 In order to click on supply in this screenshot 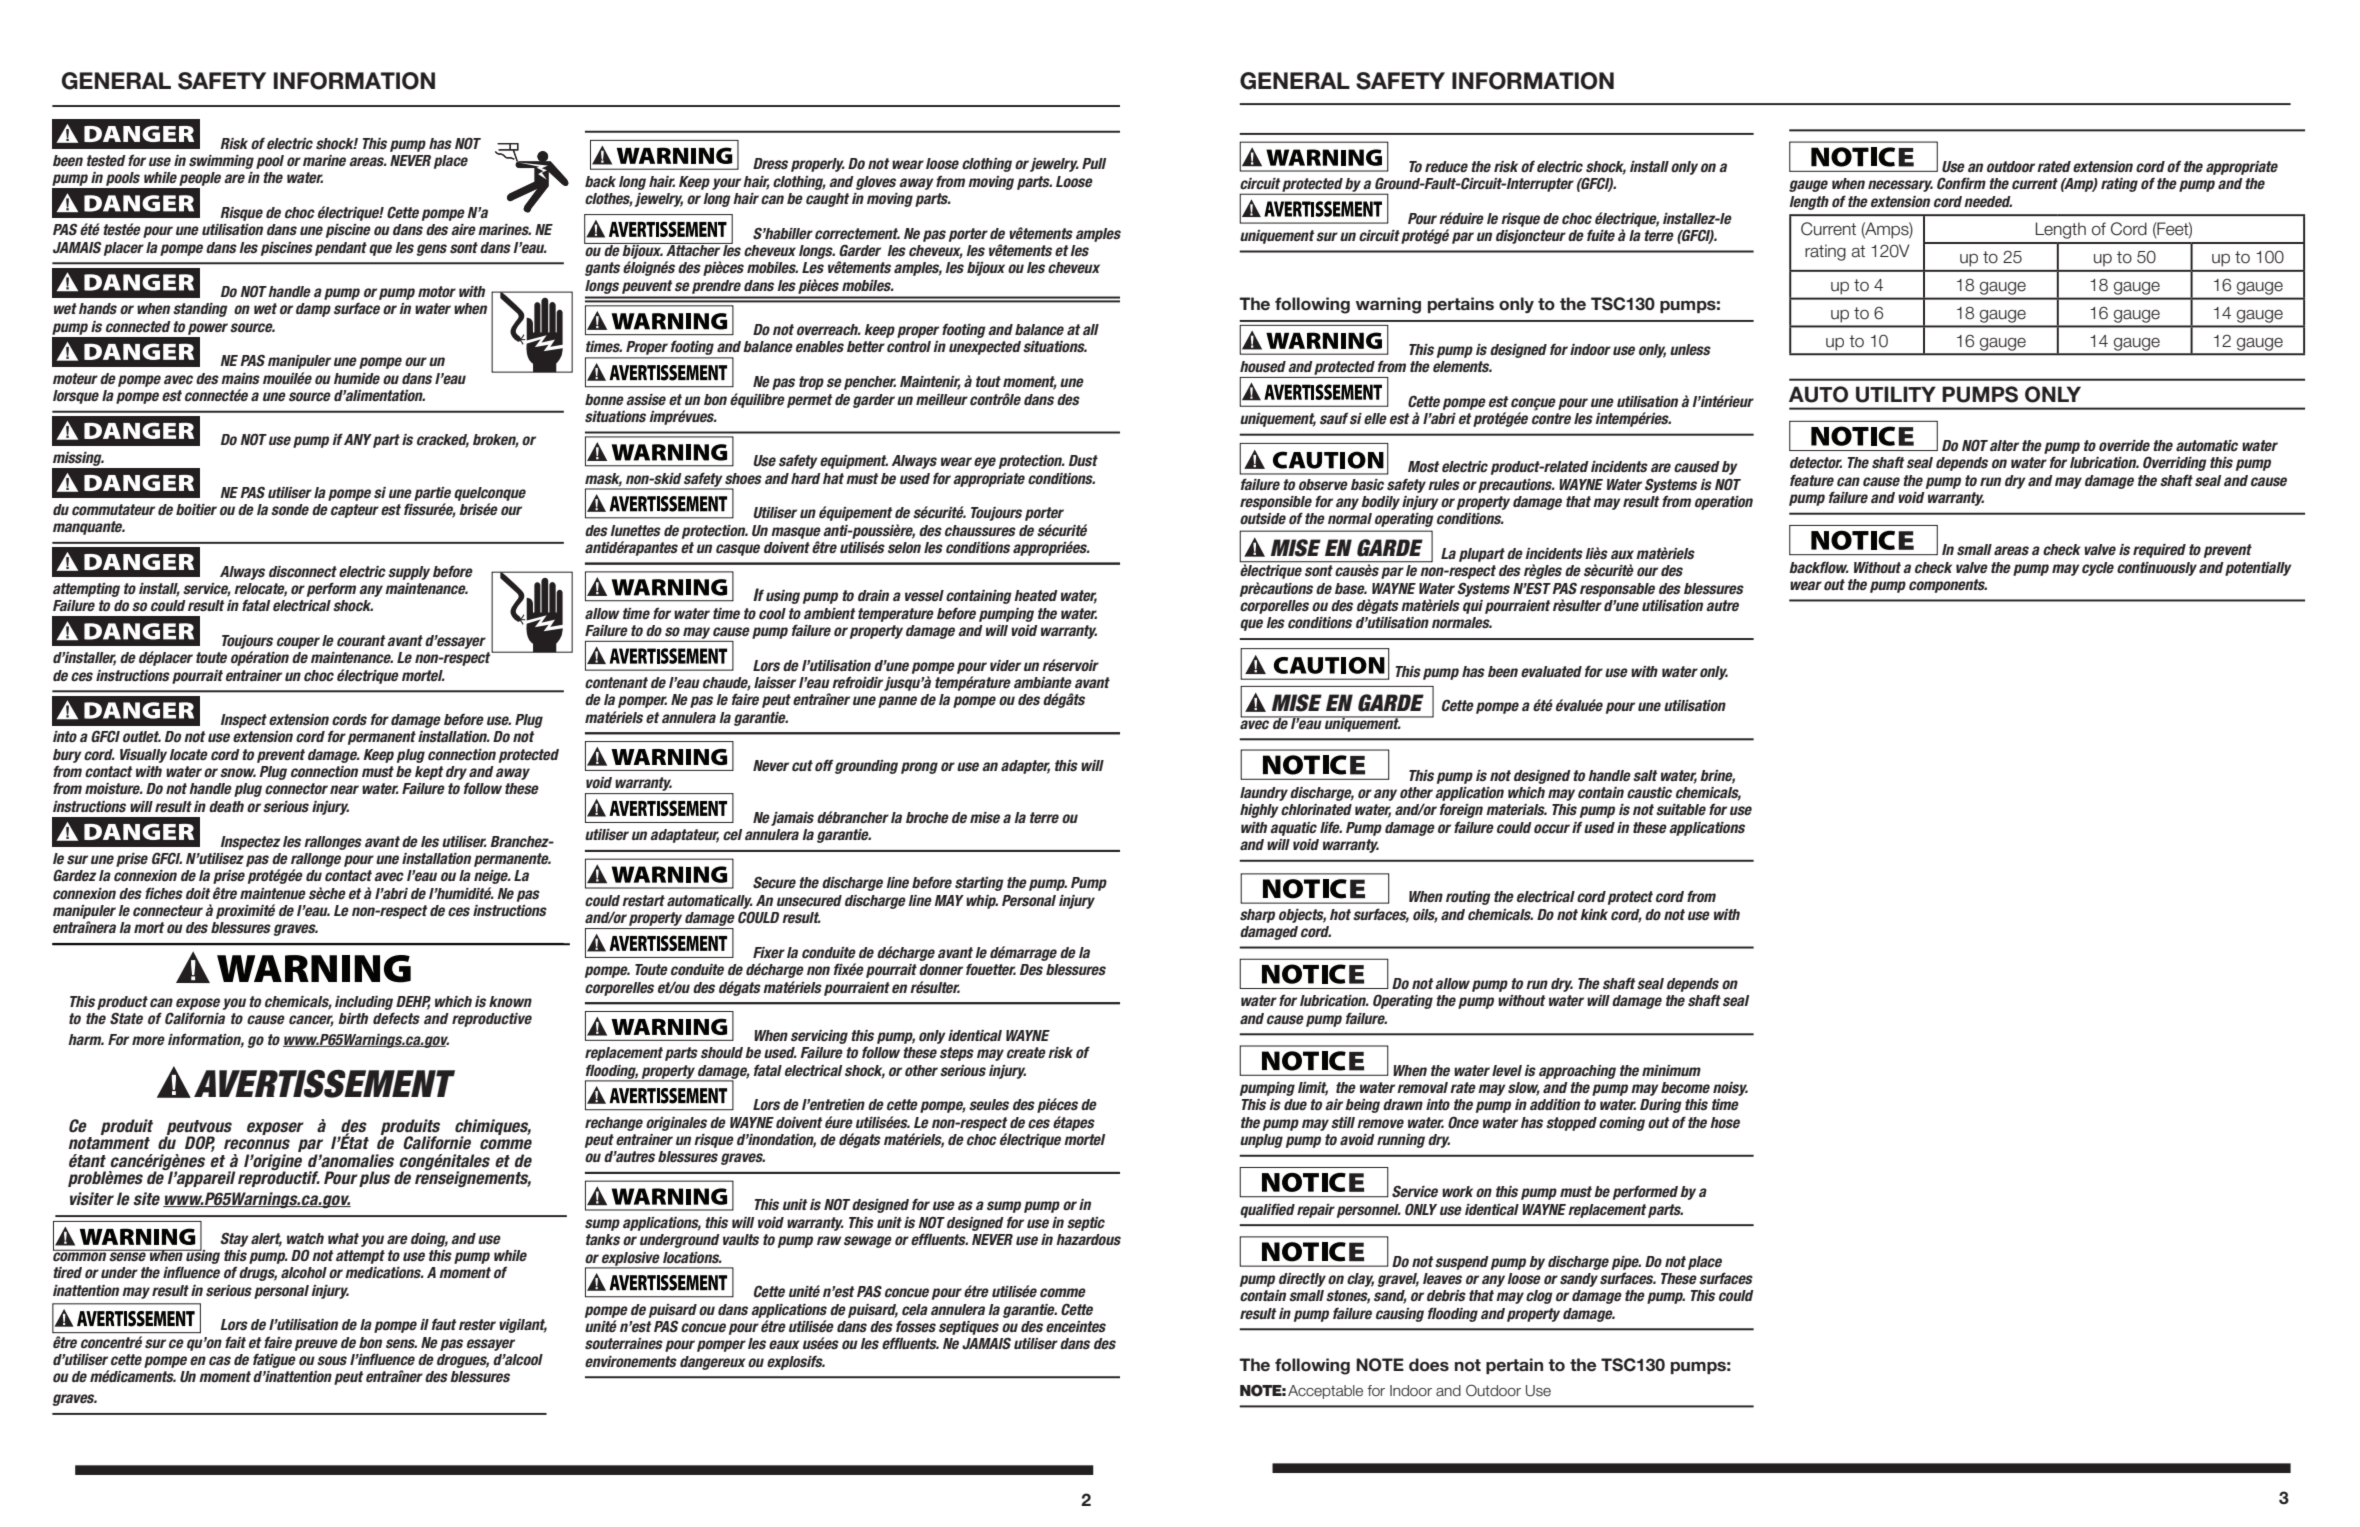, I will do `click(409, 573)`.
